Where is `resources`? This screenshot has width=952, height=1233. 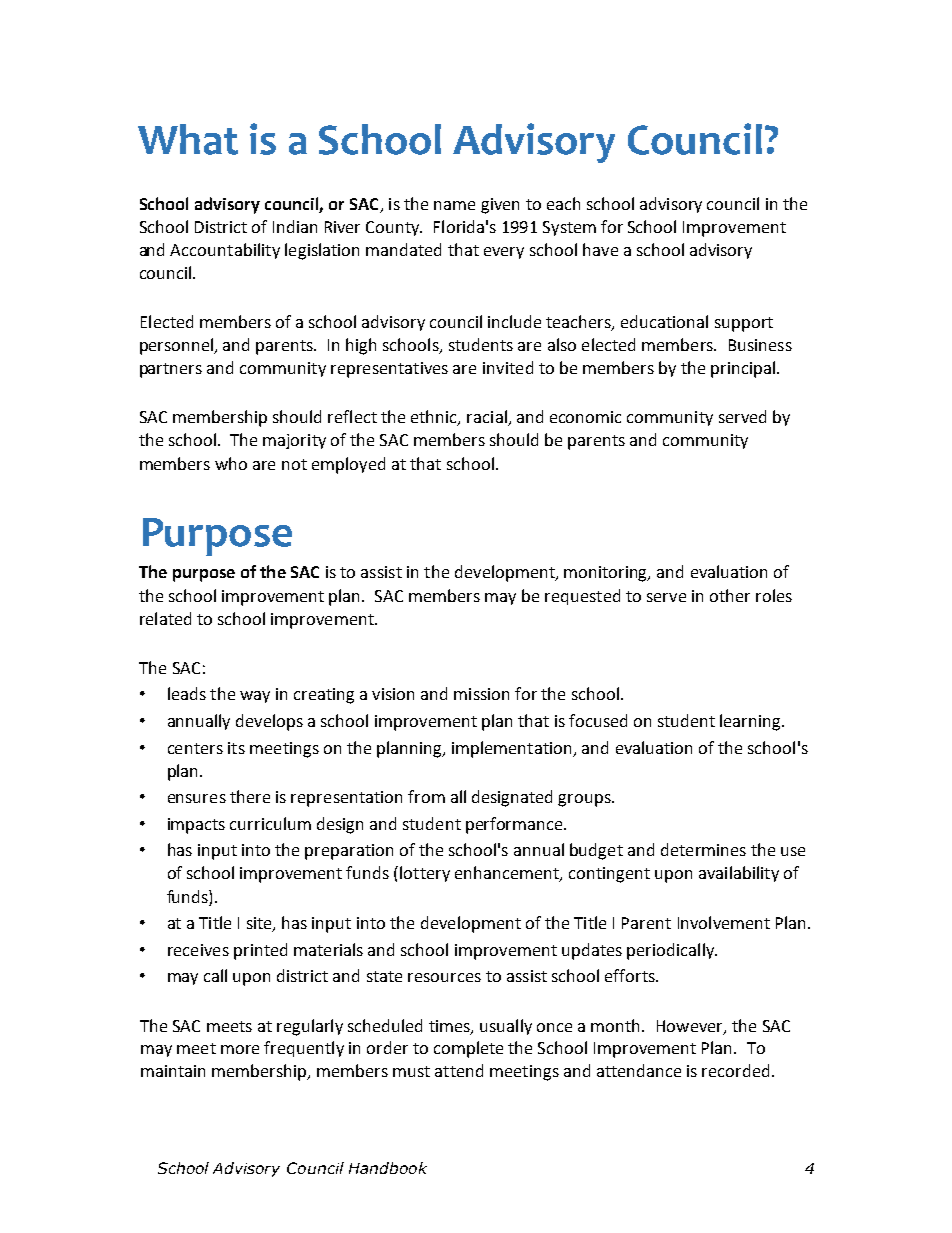 resources is located at coordinates (444, 977).
